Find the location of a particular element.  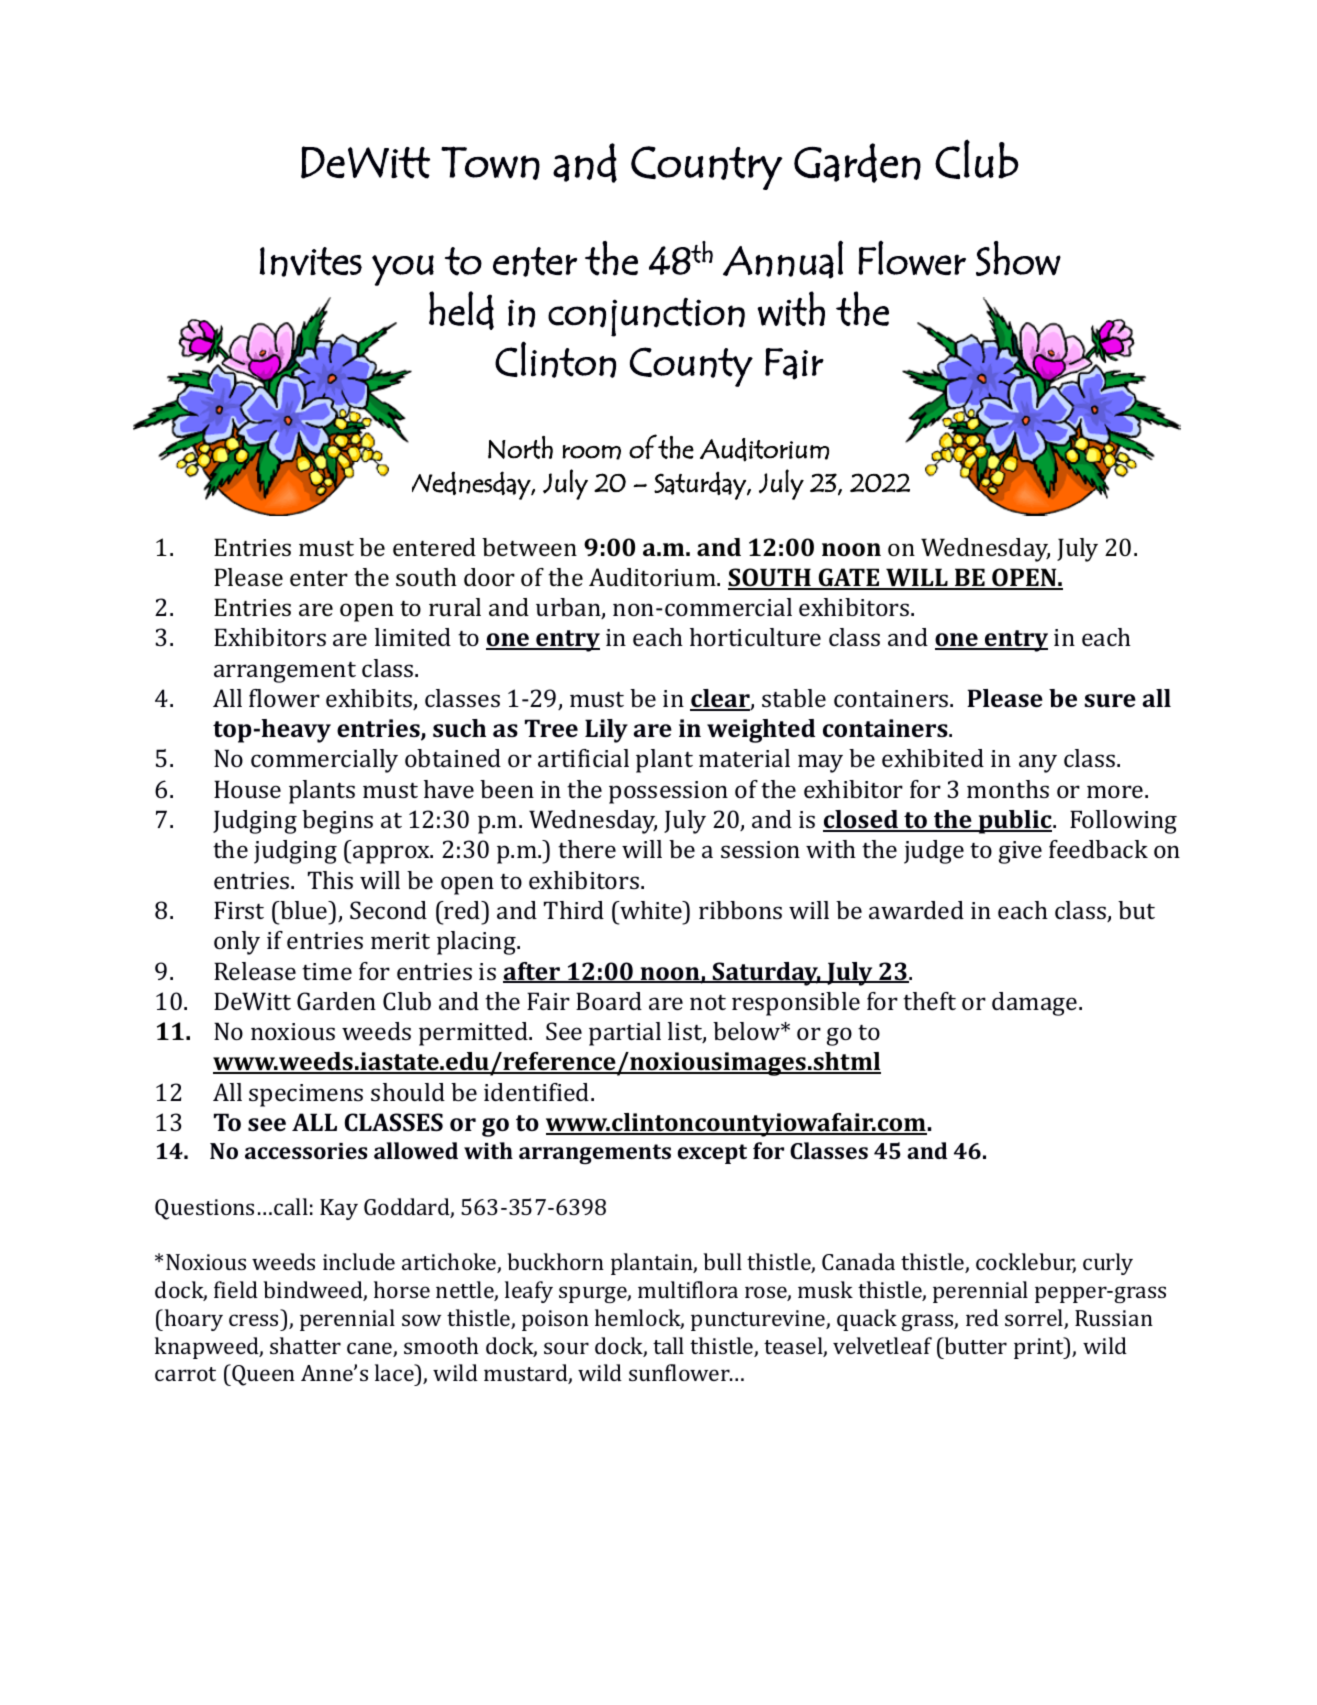

limited is located at coordinates (413, 637).
